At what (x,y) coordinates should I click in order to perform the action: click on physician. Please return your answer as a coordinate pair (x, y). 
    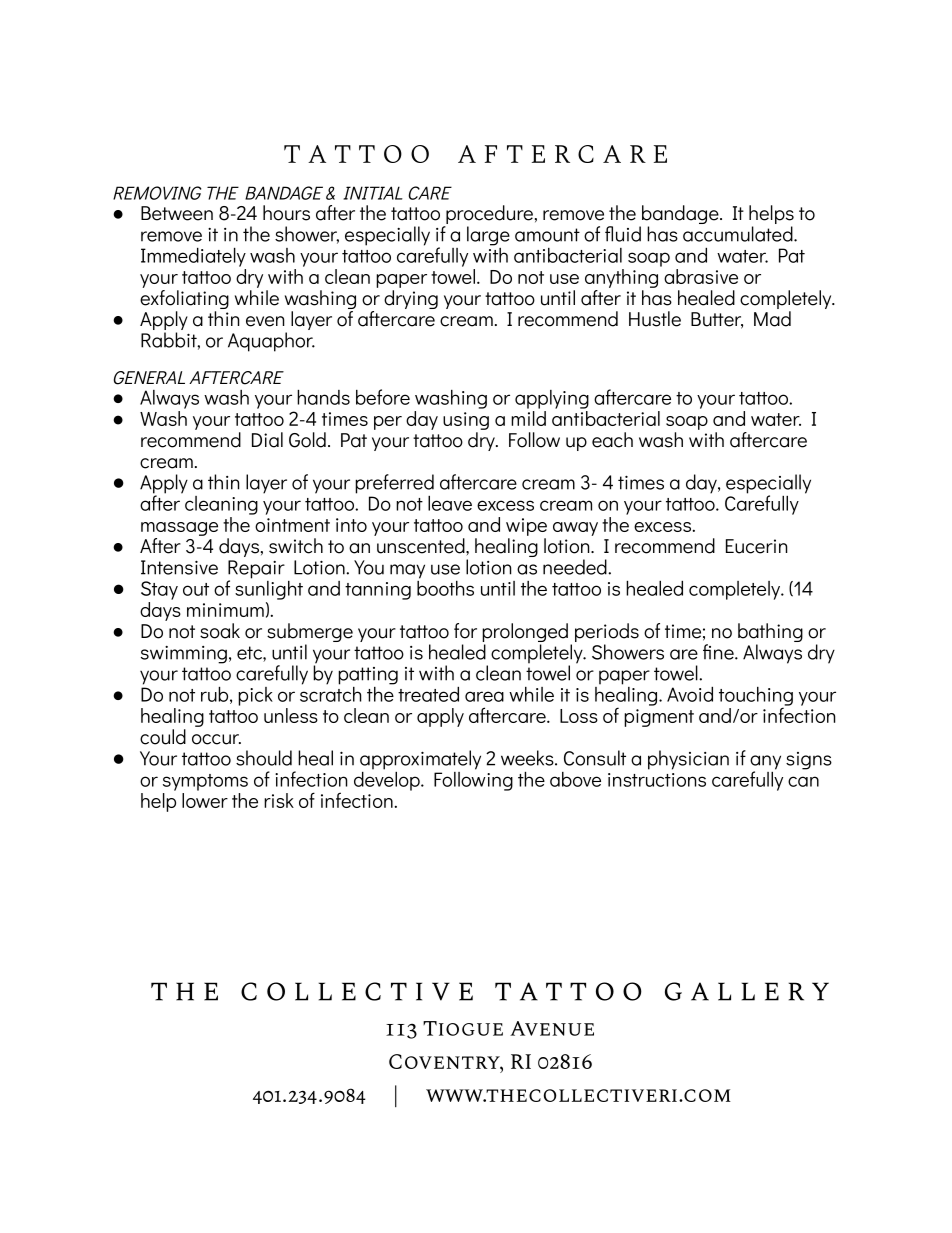
    Looking at the image, I should click on (688, 760).
